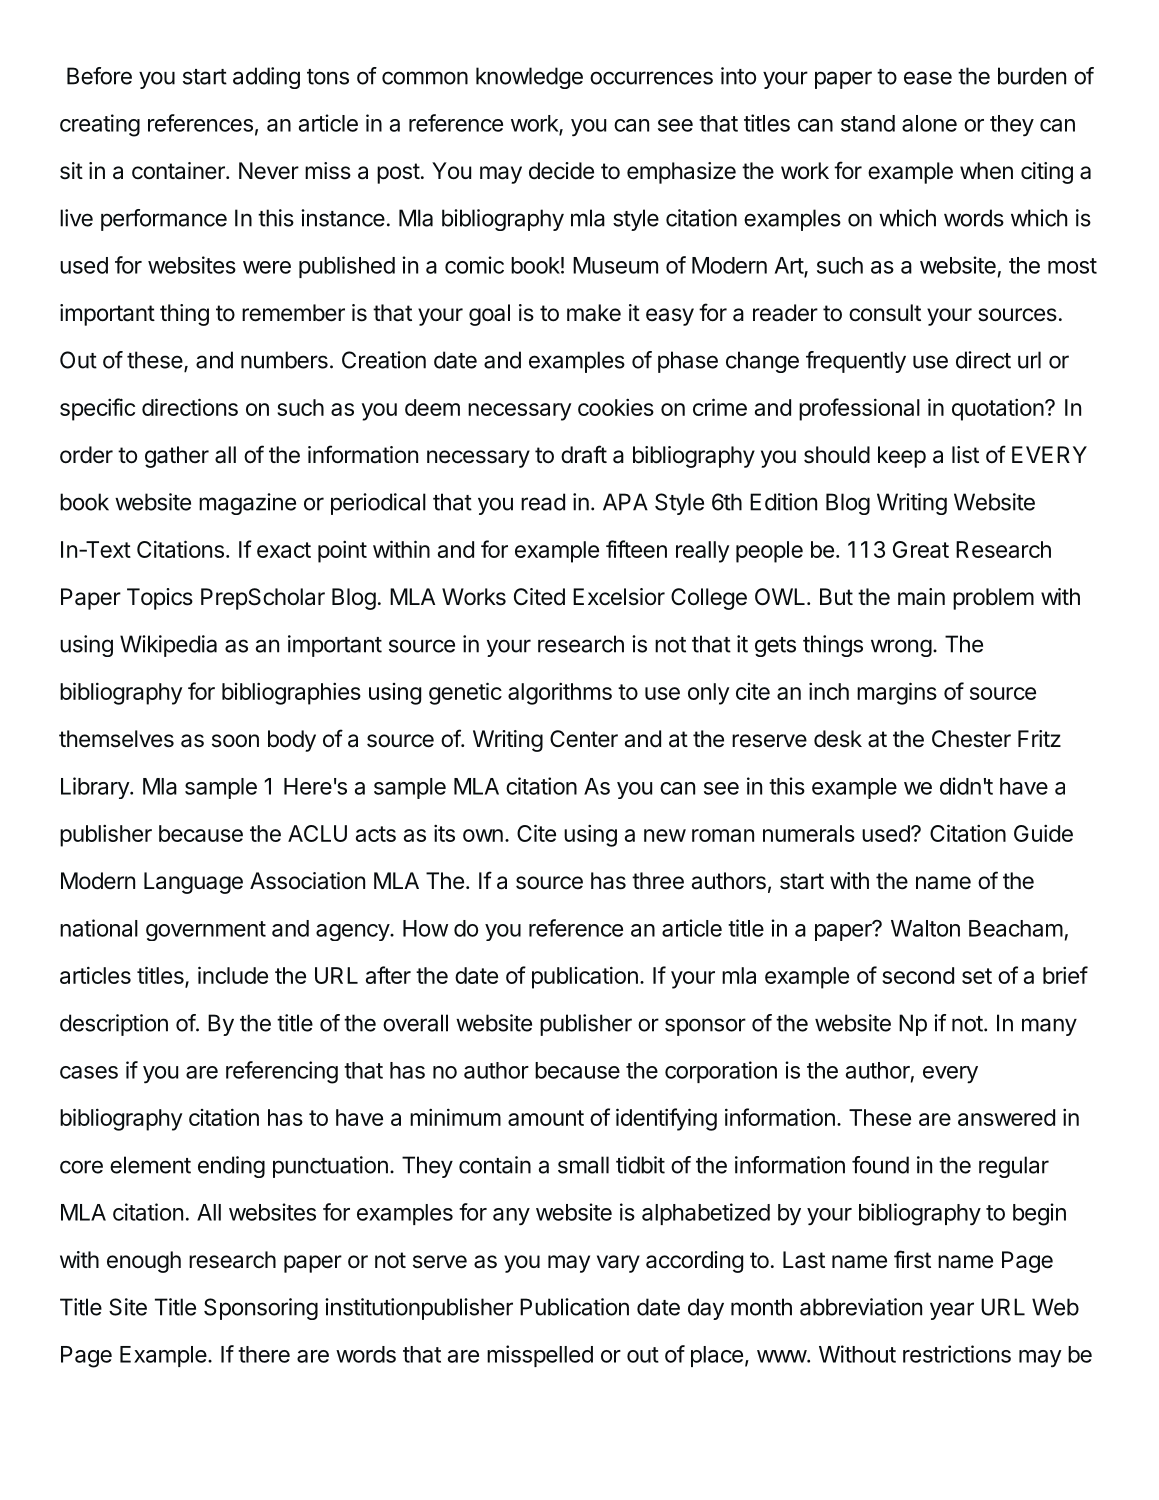  Describe the element at coordinates (925, 928) in the screenshot. I see `Walton` at that location.
